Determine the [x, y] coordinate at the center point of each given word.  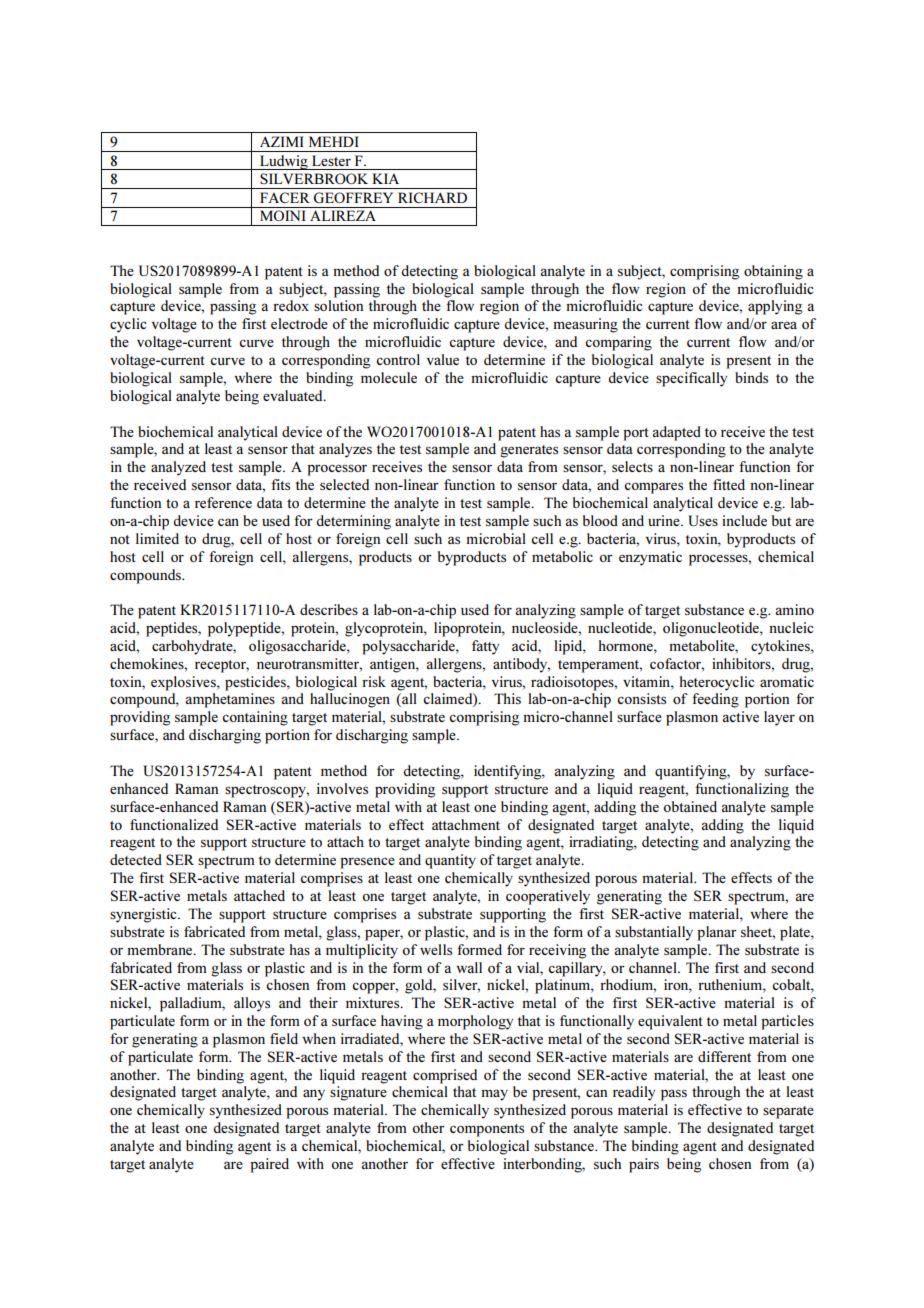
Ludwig [284, 162]
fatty [485, 647]
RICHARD [432, 197]
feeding [715, 700]
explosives [184, 683]
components [487, 1130]
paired [269, 1165]
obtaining [773, 272]
